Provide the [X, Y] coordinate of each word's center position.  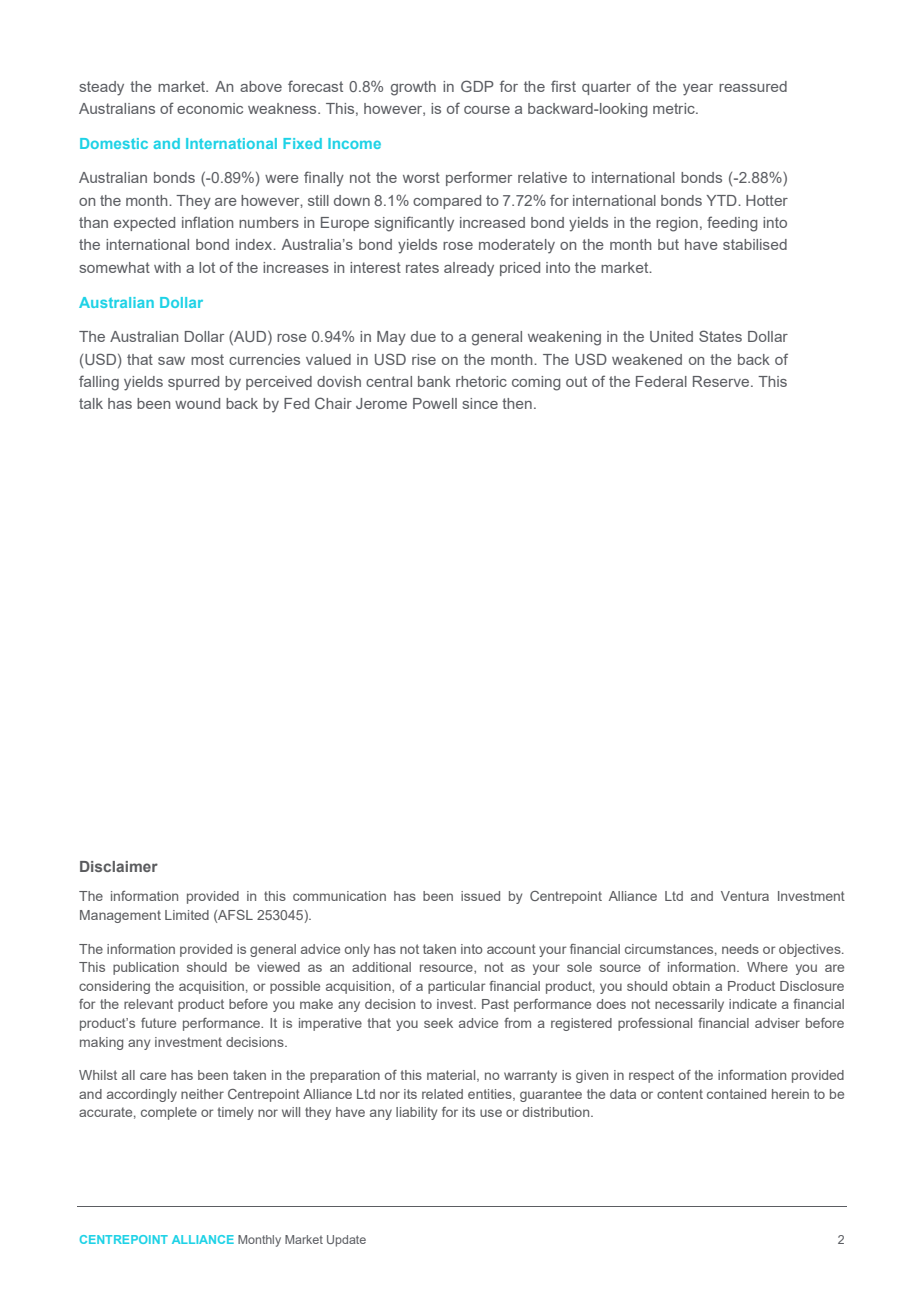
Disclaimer [119, 866]
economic [210, 108]
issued [480, 896]
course [487, 110]
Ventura [745, 896]
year [698, 90]
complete [169, 1113]
